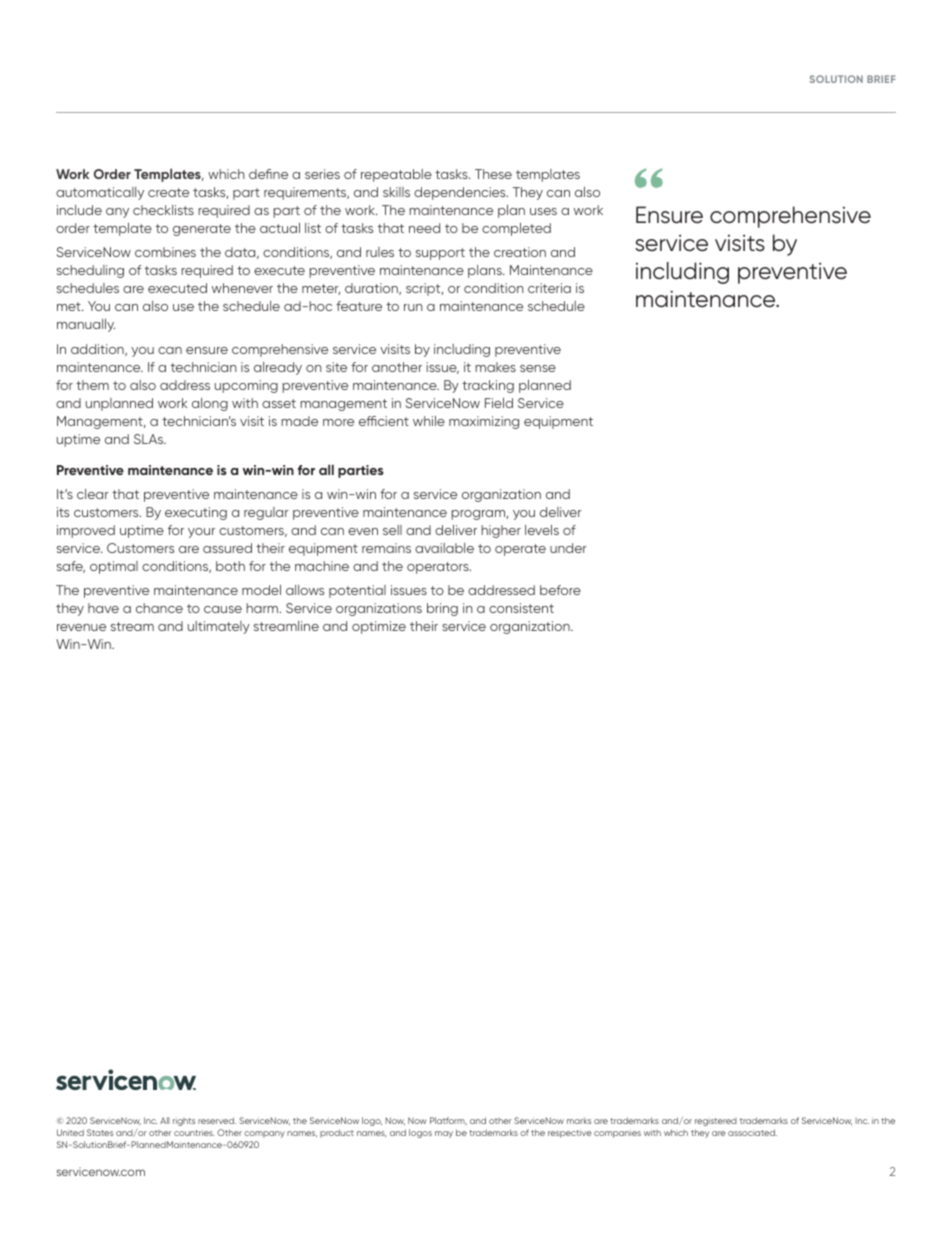 This page has height=1233, width=952. What do you see at coordinates (196, 513) in the page?
I see `executing` at bounding box center [196, 513].
